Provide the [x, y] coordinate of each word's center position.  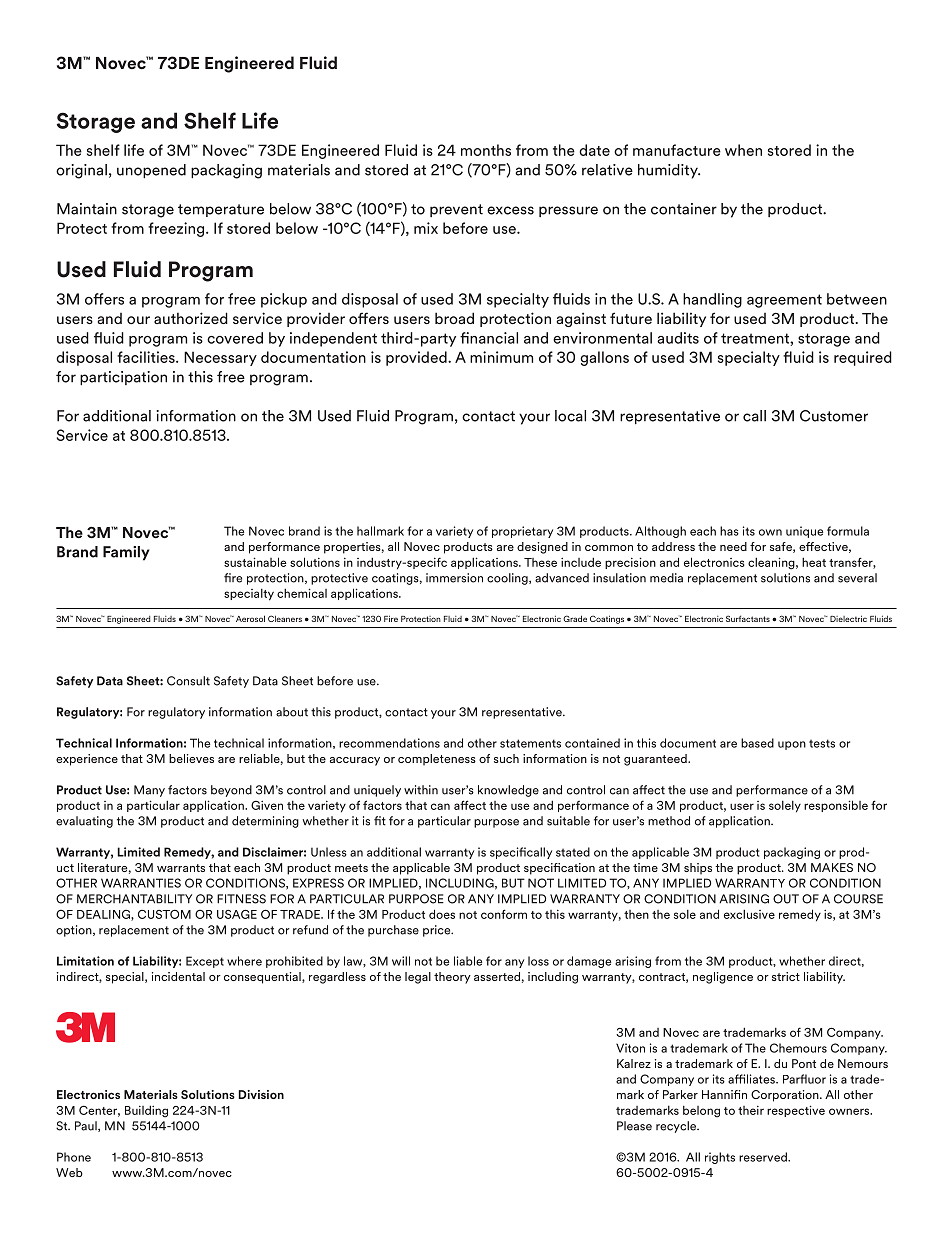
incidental [178, 976]
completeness [437, 760]
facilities [147, 357]
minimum [501, 357]
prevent [456, 210]
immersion [454, 578]
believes [191, 758]
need [733, 546]
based [757, 743]
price [438, 931]
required [863, 358]
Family [126, 553]
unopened [151, 171]
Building [146, 1111]
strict [786, 976]
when [743, 150]
